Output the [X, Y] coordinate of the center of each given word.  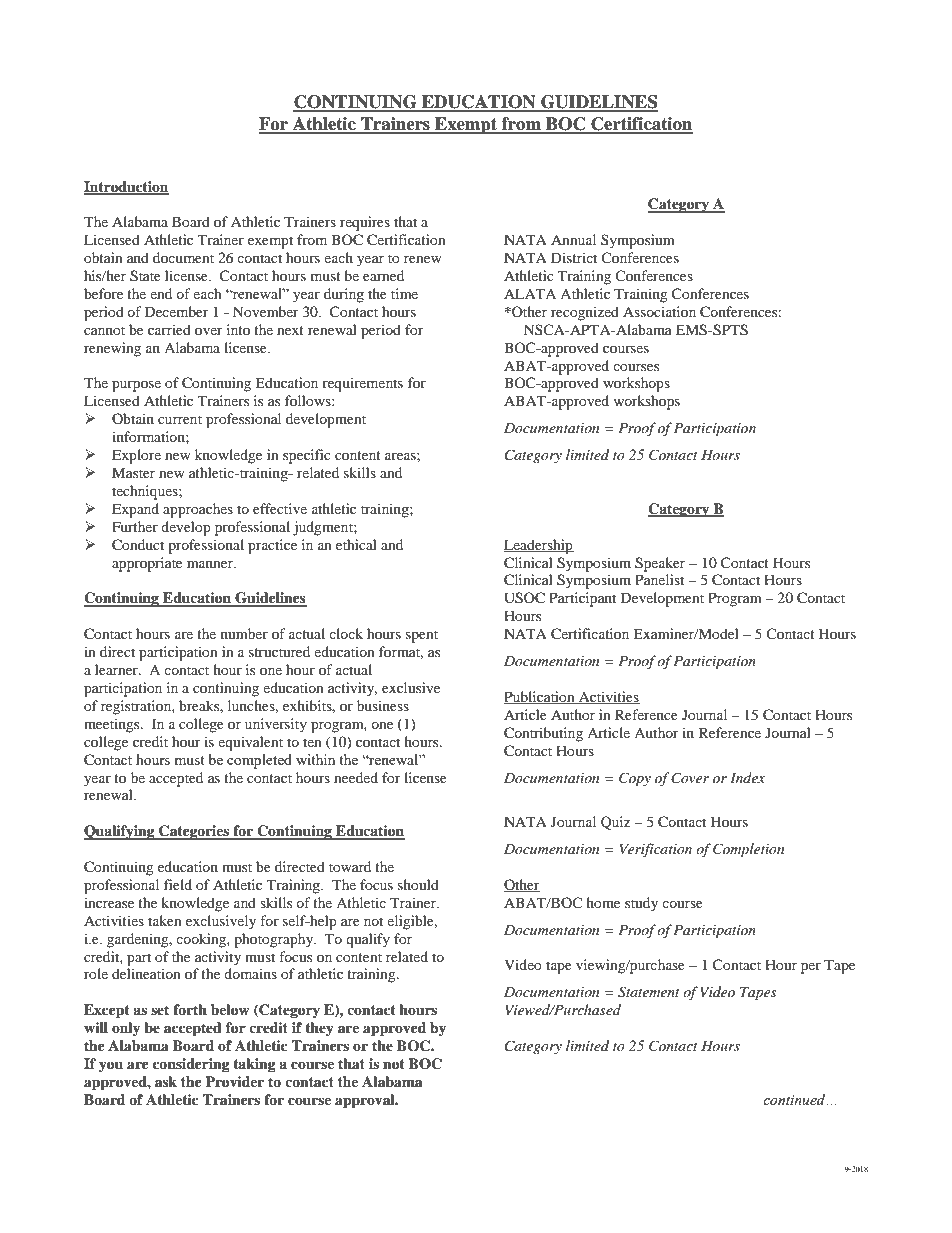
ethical [356, 544]
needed [356, 777]
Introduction [126, 187]
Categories [194, 832]
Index [747, 777]
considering [191, 1065]
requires [365, 223]
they [319, 1029]
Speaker [660, 564]
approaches [198, 510]
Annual [573, 239]
